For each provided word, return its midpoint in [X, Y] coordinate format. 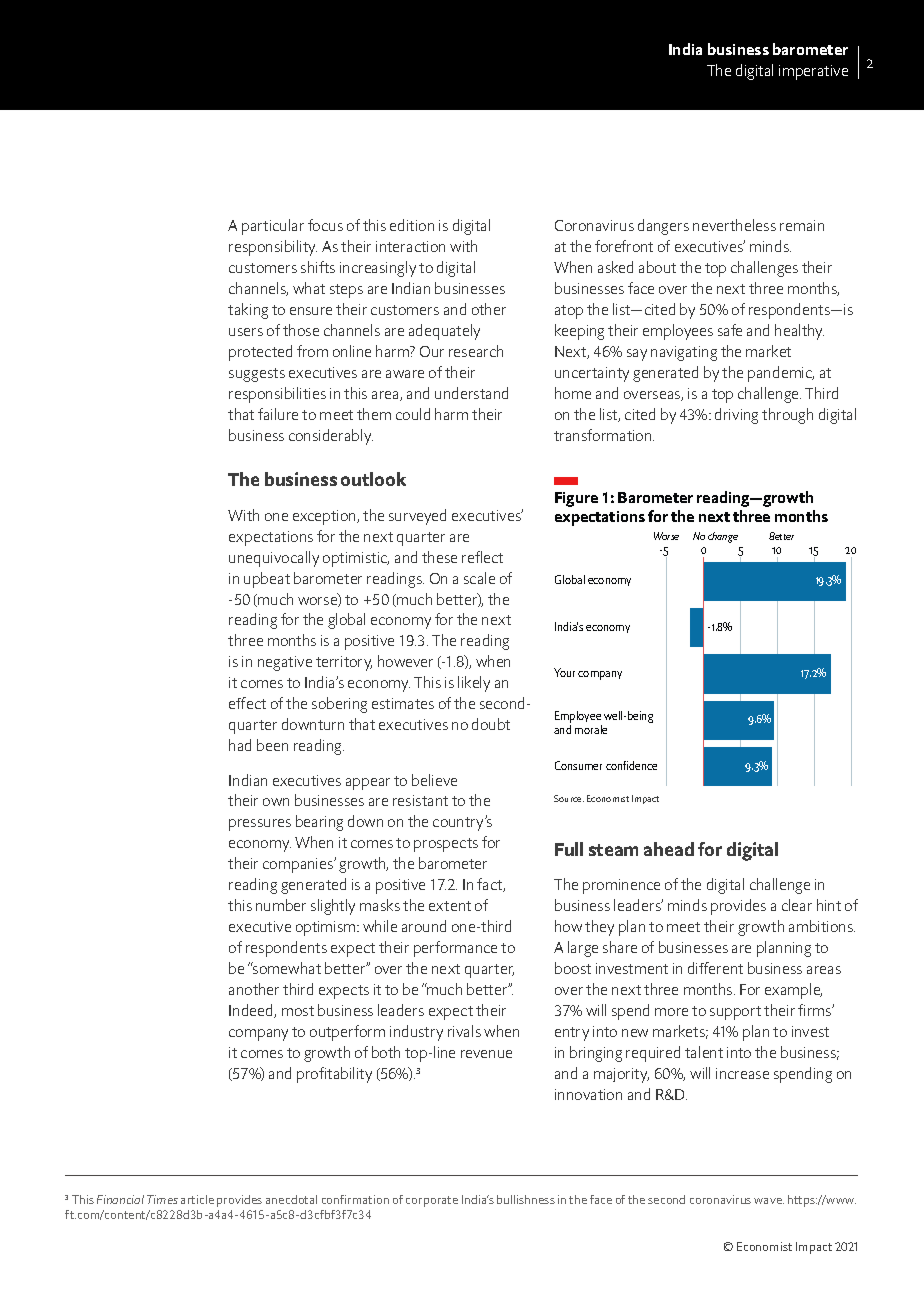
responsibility [273, 248]
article [197, 1199]
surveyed [417, 517]
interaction [410, 246]
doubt [491, 724]
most [298, 1011]
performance [455, 949]
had [240, 745]
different [715, 968]
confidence [631, 765]
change [723, 537]
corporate [432, 1201]
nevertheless [734, 225]
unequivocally [274, 559]
